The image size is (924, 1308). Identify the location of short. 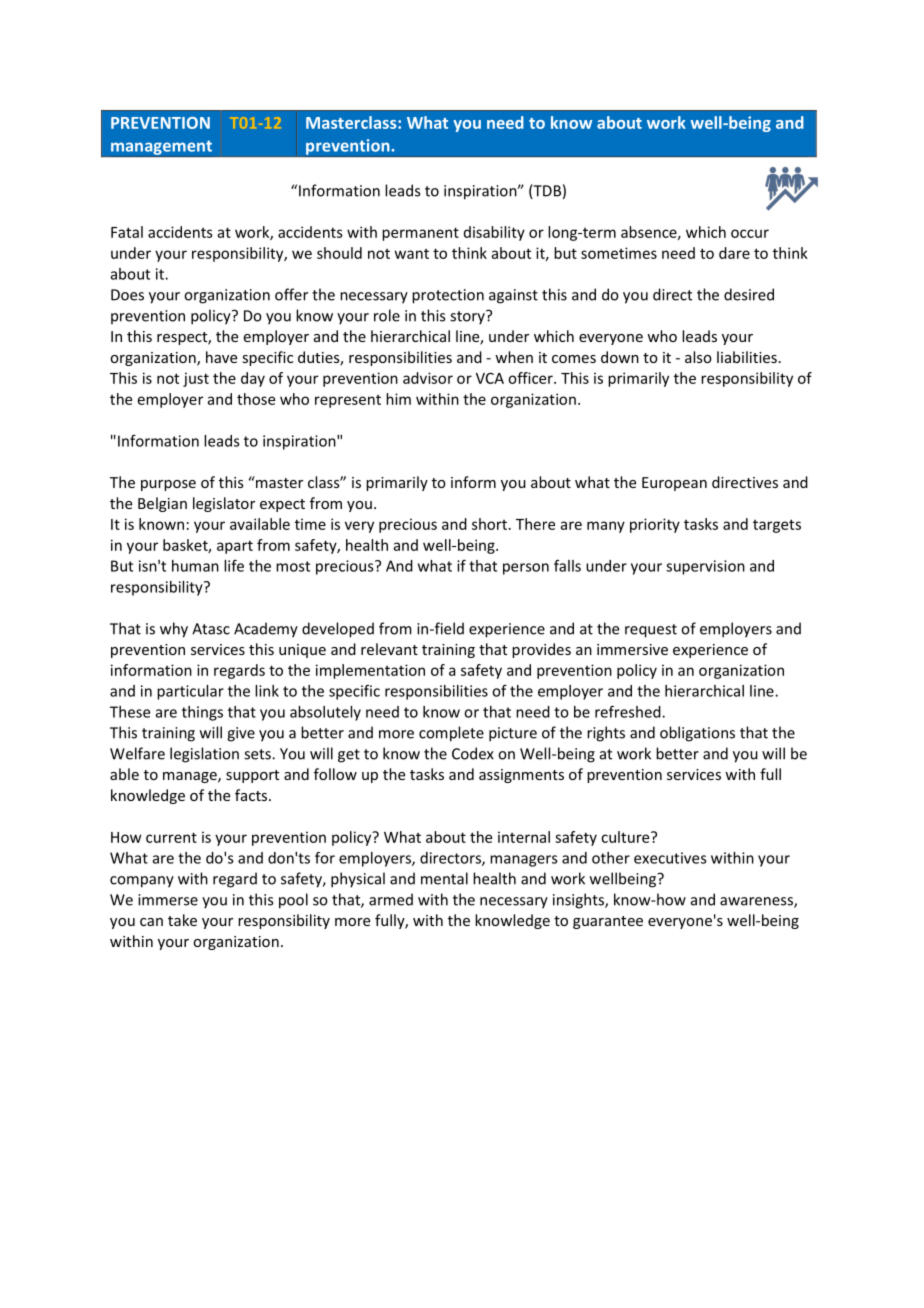
(489, 524).
